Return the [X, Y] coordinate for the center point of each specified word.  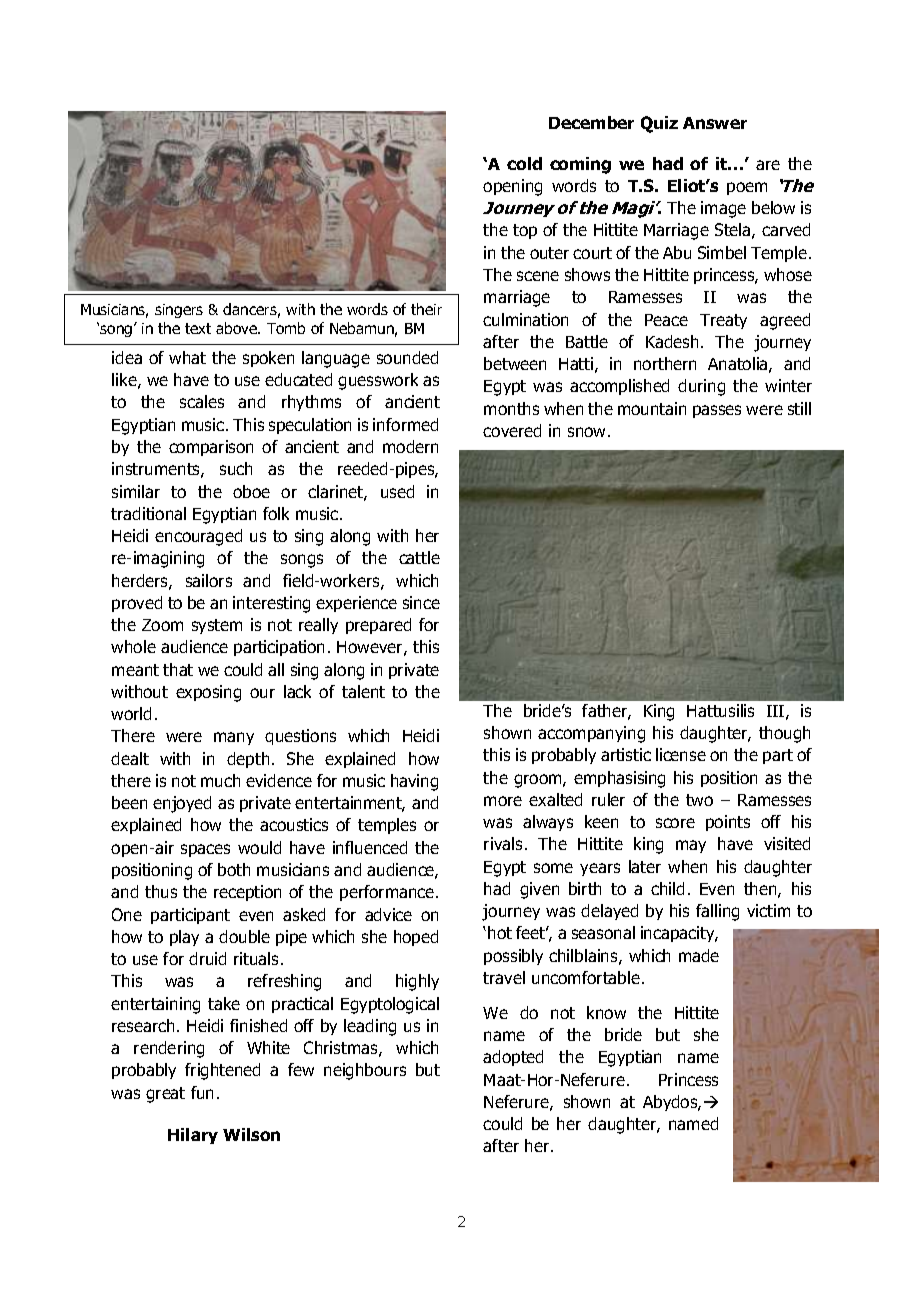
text [198, 328]
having [414, 782]
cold [524, 163]
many [234, 738]
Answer [715, 123]
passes [717, 411]
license [681, 754]
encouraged [198, 537]
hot [500, 932]
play [184, 938]
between [515, 363]
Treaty [723, 321]
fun [202, 1092]
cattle [419, 557]
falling [717, 912]
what [187, 357]
